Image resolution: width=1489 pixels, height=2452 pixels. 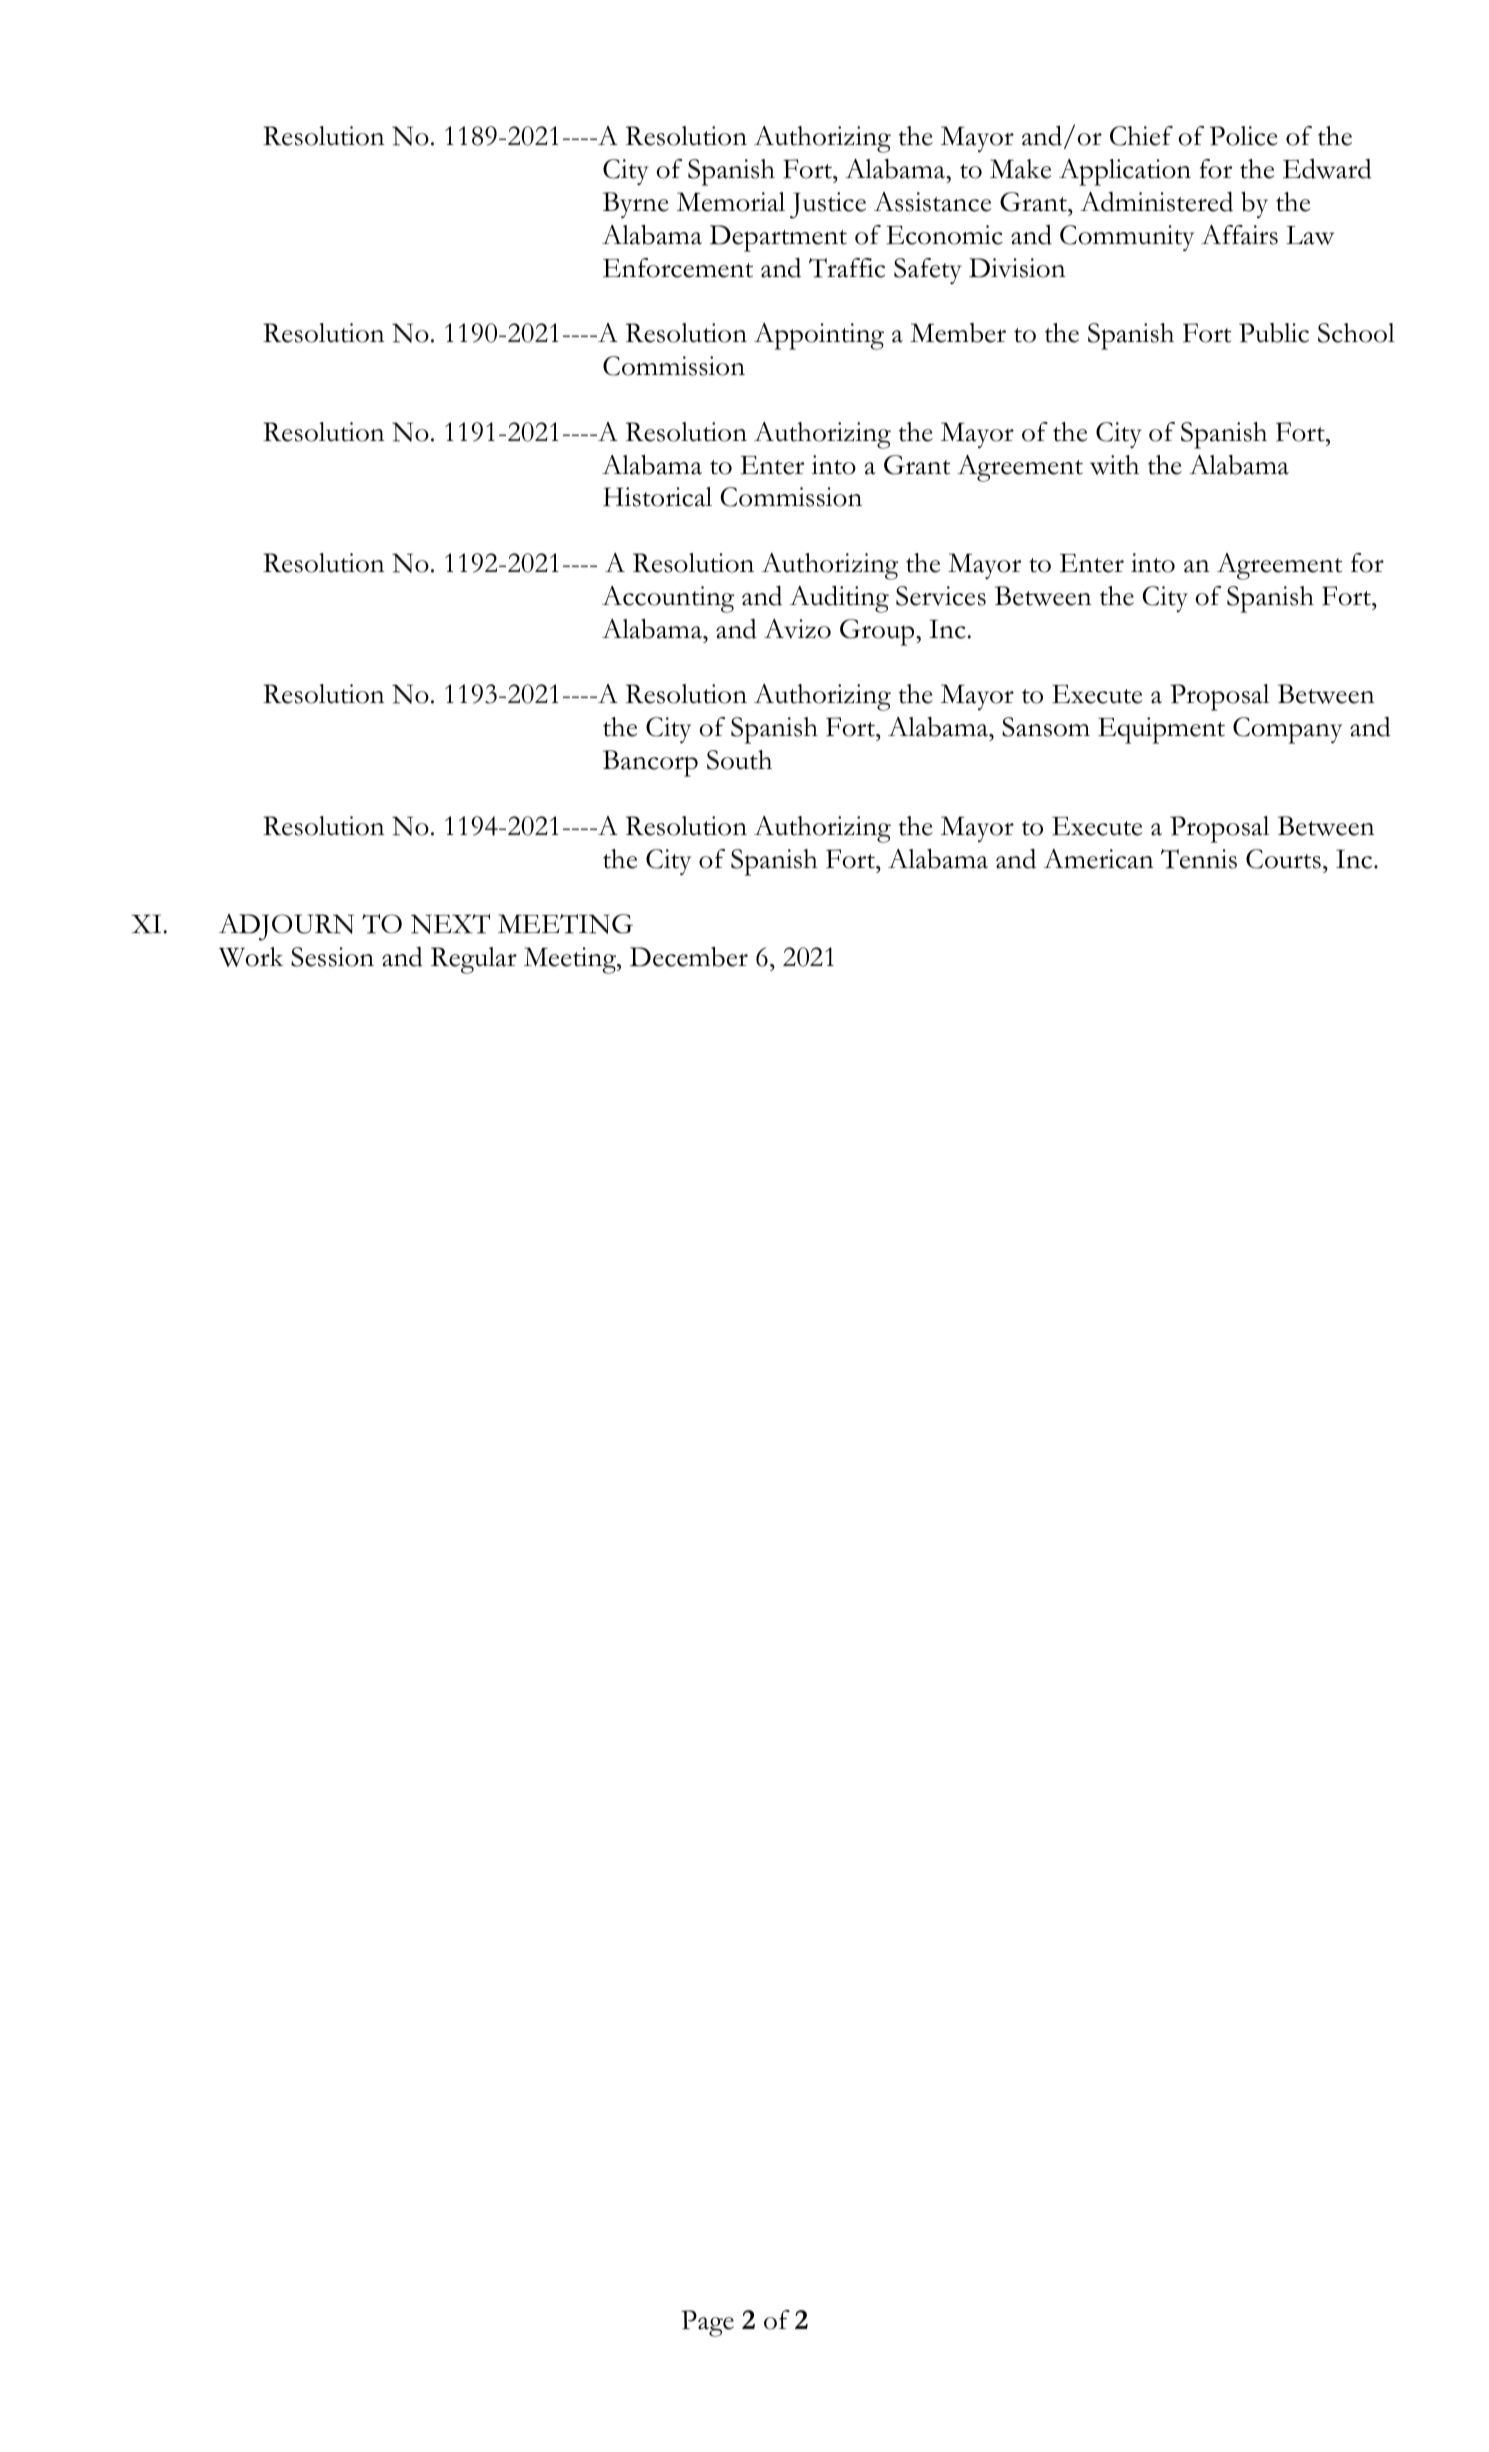 What do you see at coordinates (1199, 859) in the screenshot?
I see `Tennis` at bounding box center [1199, 859].
